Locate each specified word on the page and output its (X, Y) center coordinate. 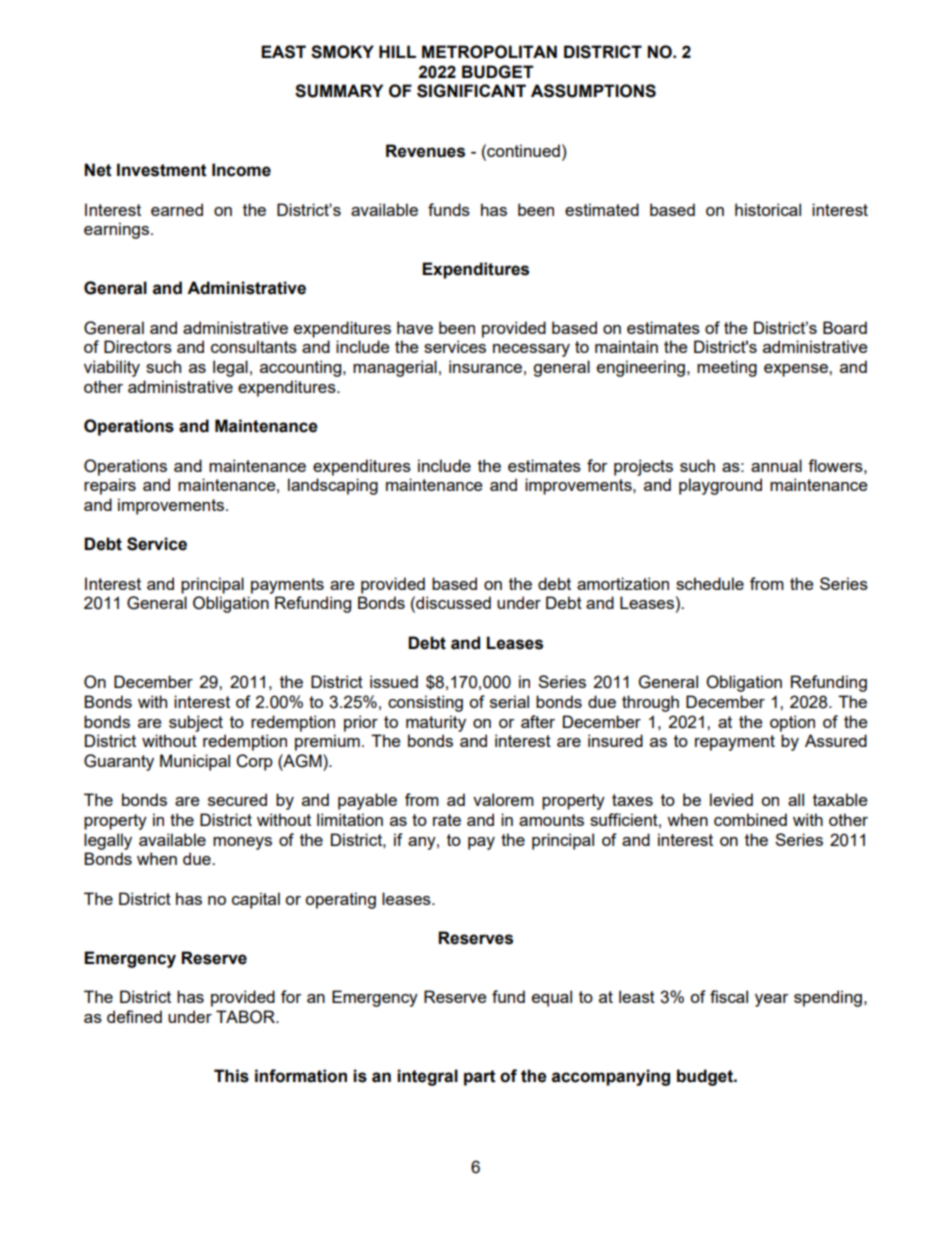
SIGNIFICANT (471, 91)
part (480, 1078)
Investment (162, 170)
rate (447, 820)
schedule (710, 583)
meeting (727, 368)
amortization (623, 583)
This (231, 1076)
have (415, 327)
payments (287, 586)
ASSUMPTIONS (593, 91)
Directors (138, 346)
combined (750, 819)
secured (237, 799)
